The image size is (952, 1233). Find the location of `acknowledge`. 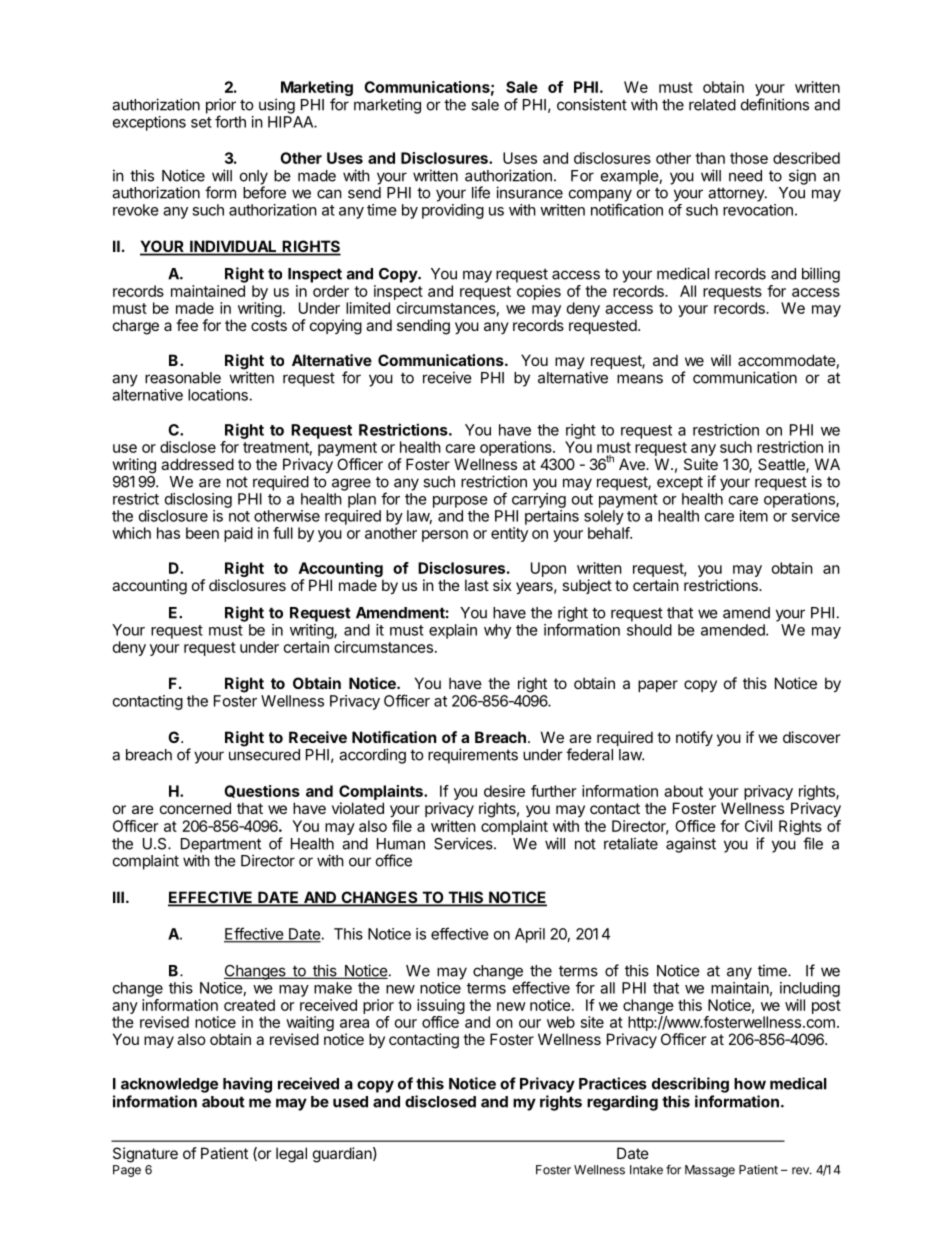

acknowledge is located at coordinates (169, 1085).
